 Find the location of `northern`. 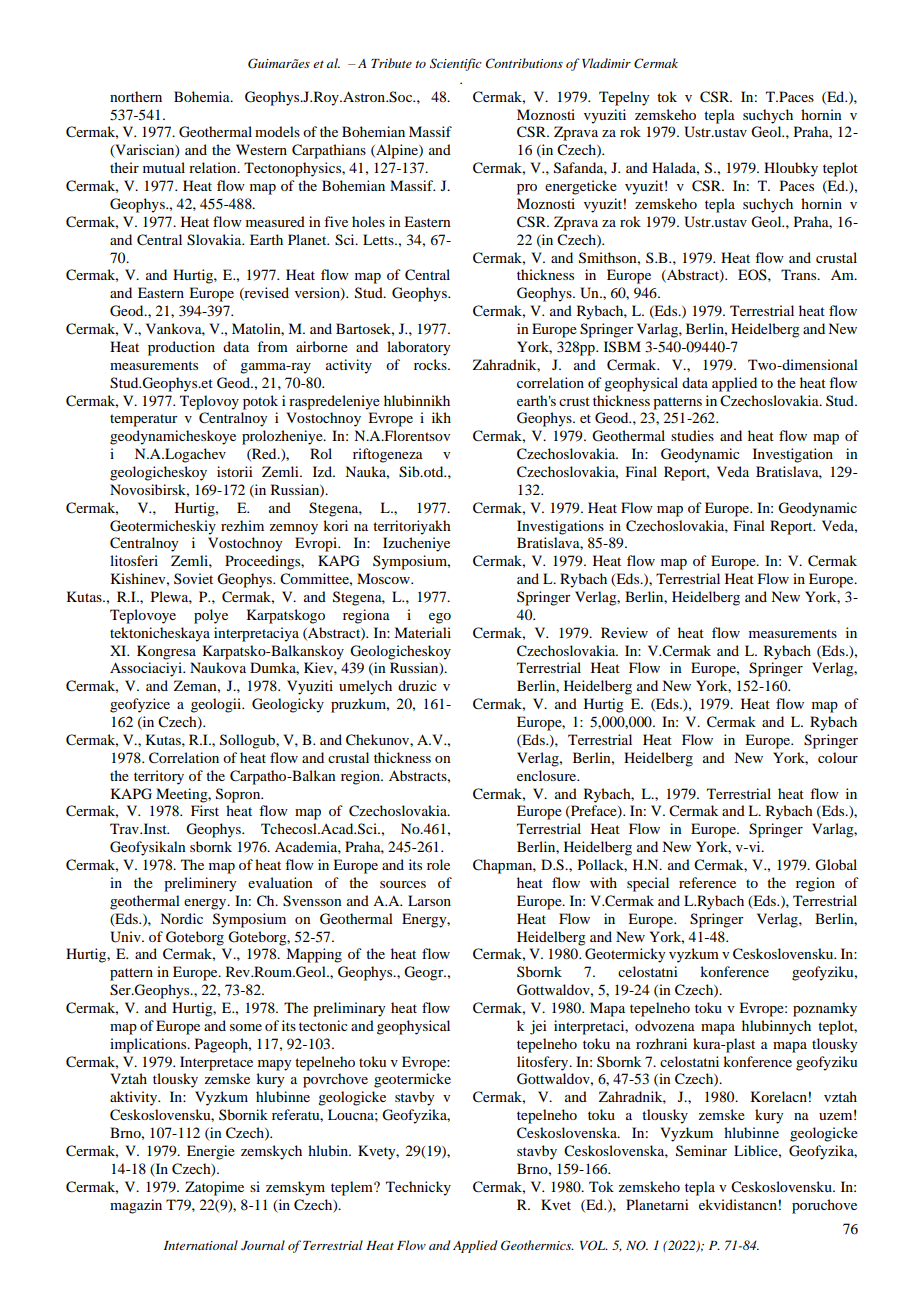

northern is located at coordinates (136, 96).
